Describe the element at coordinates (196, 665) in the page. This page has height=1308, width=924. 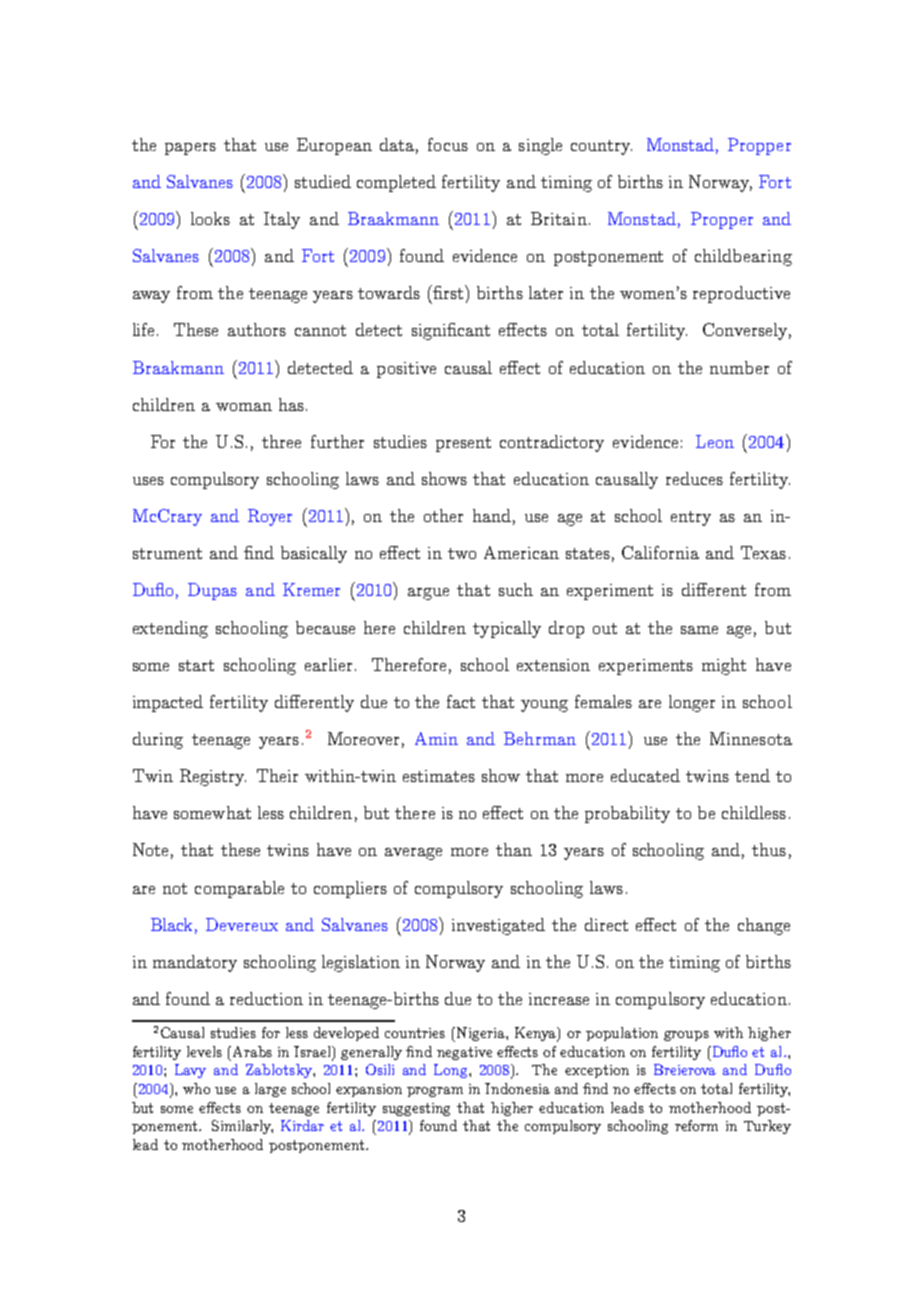
I see `start` at that location.
